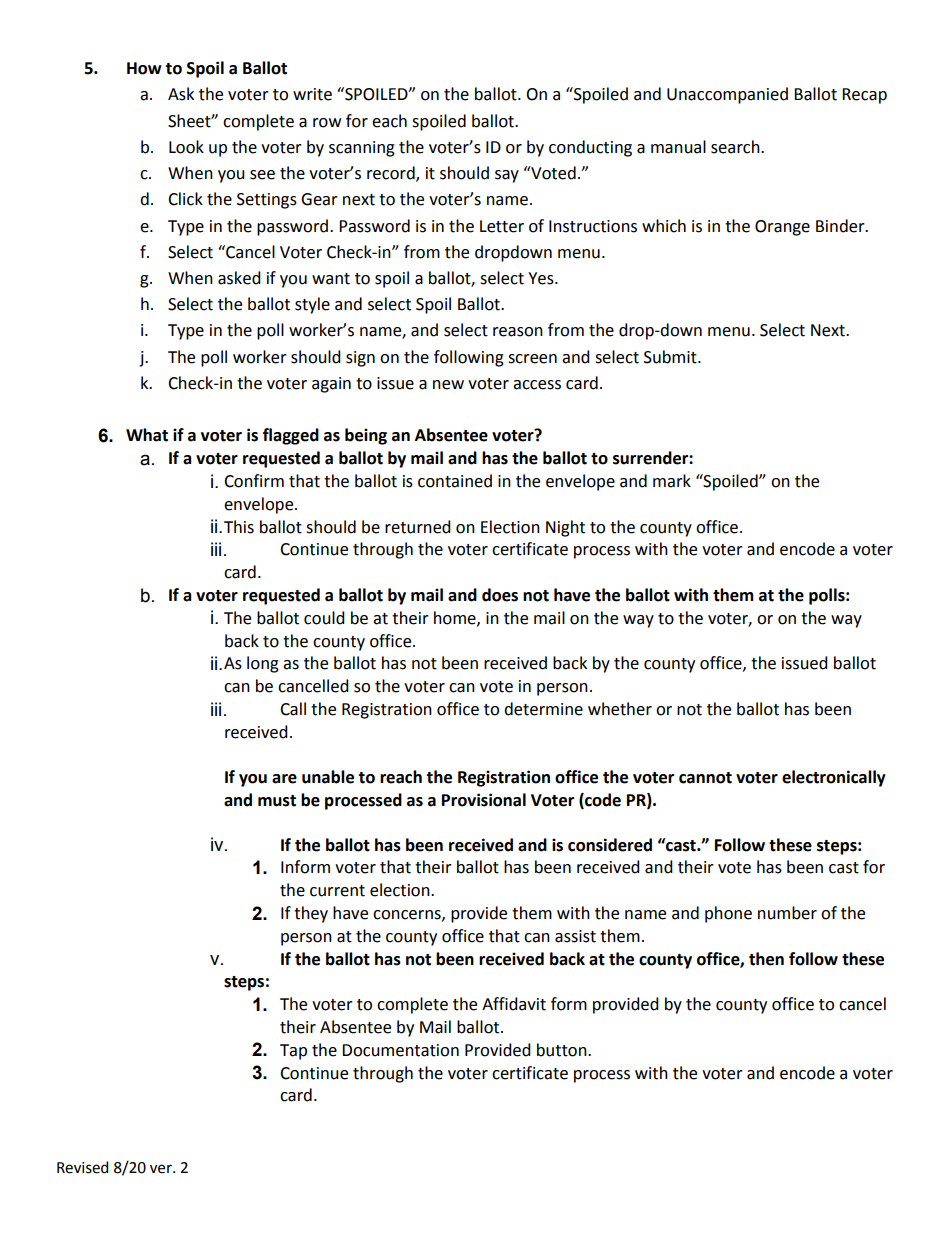  What do you see at coordinates (82, 1167) in the image?
I see `Revised` at bounding box center [82, 1167].
